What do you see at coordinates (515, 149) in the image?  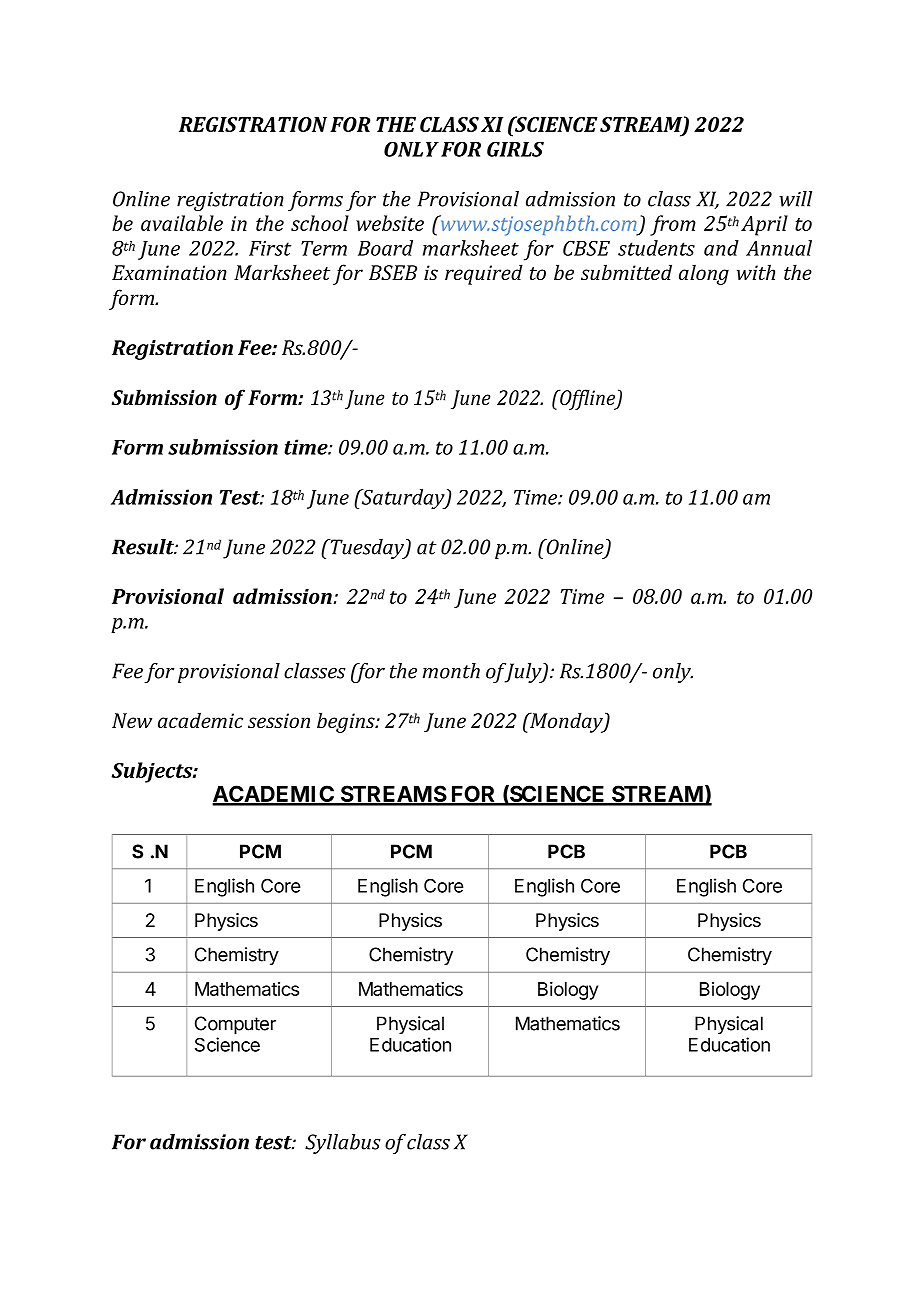 I see `GIRLS` at bounding box center [515, 149].
